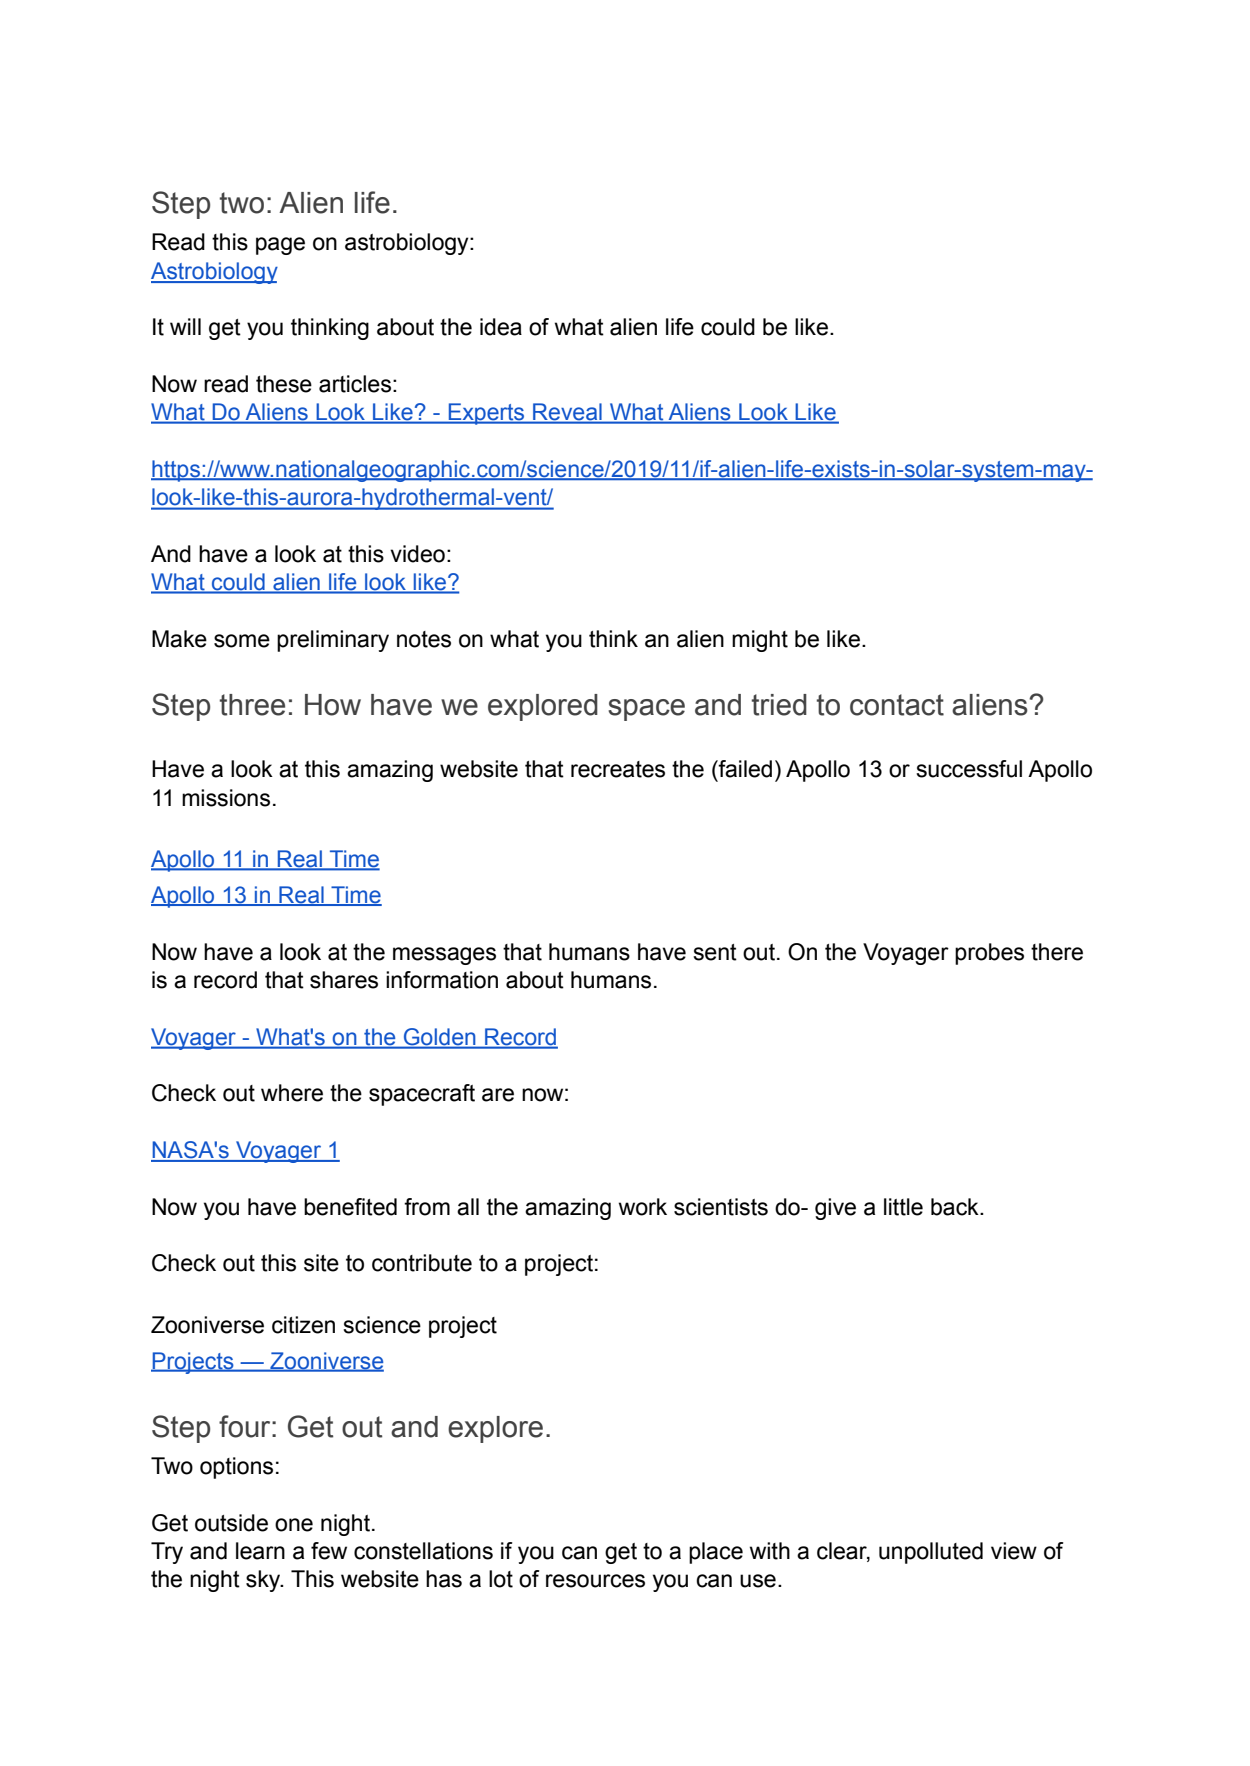 The width and height of the document is (1250, 1766). I want to click on shares, so click(344, 980).
